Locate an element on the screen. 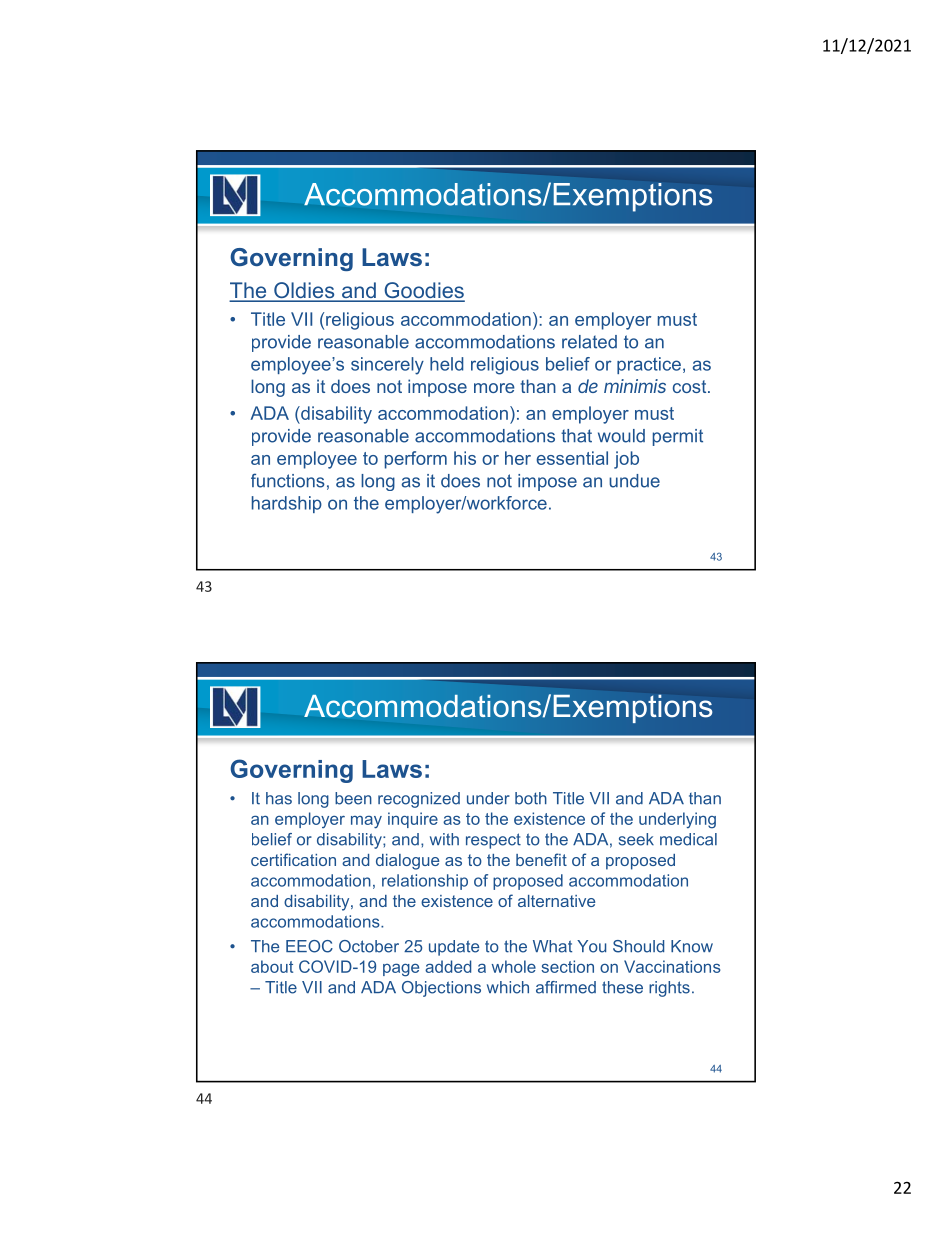  functions is located at coordinates (288, 480).
